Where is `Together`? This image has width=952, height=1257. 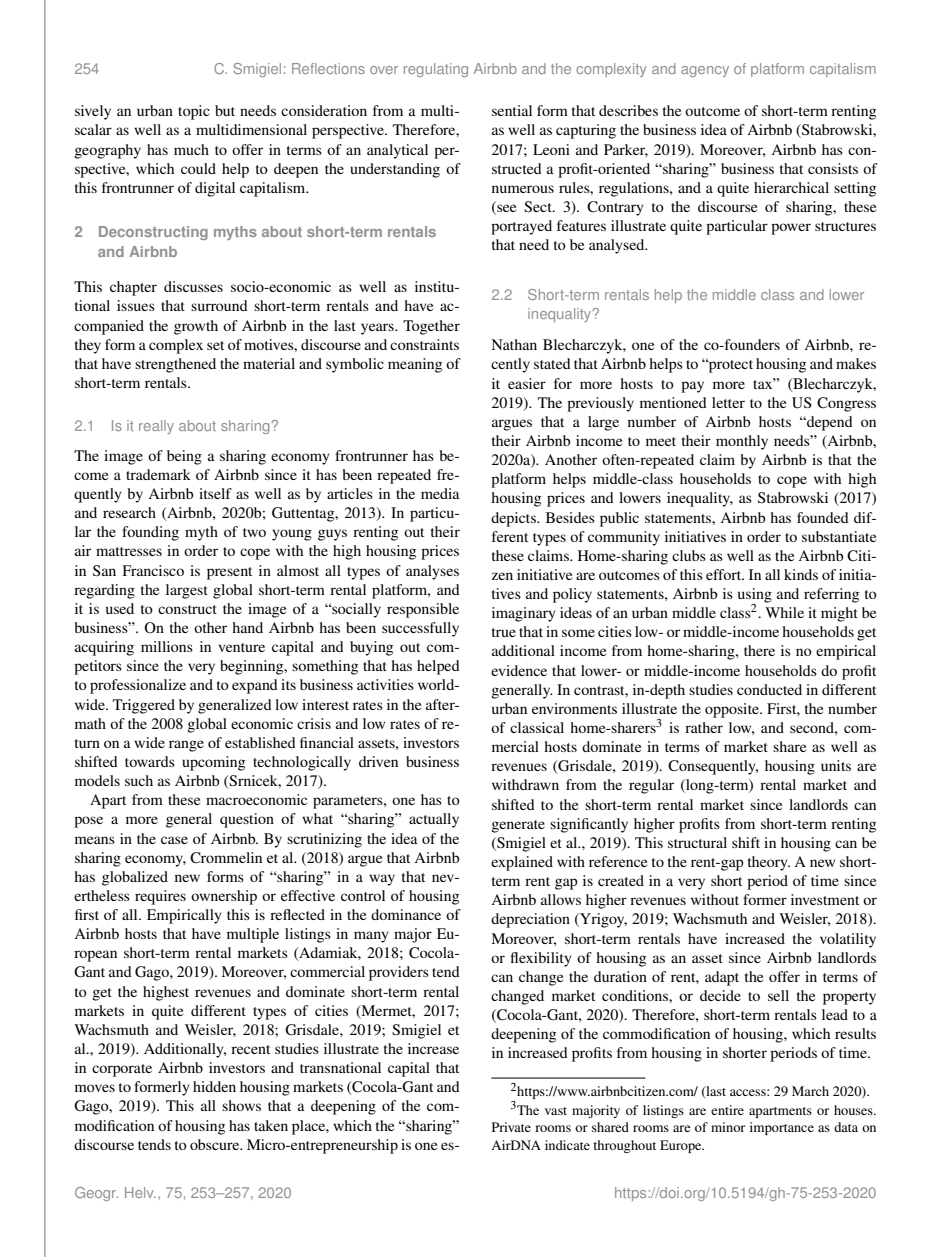
Together is located at coordinates (431, 327).
